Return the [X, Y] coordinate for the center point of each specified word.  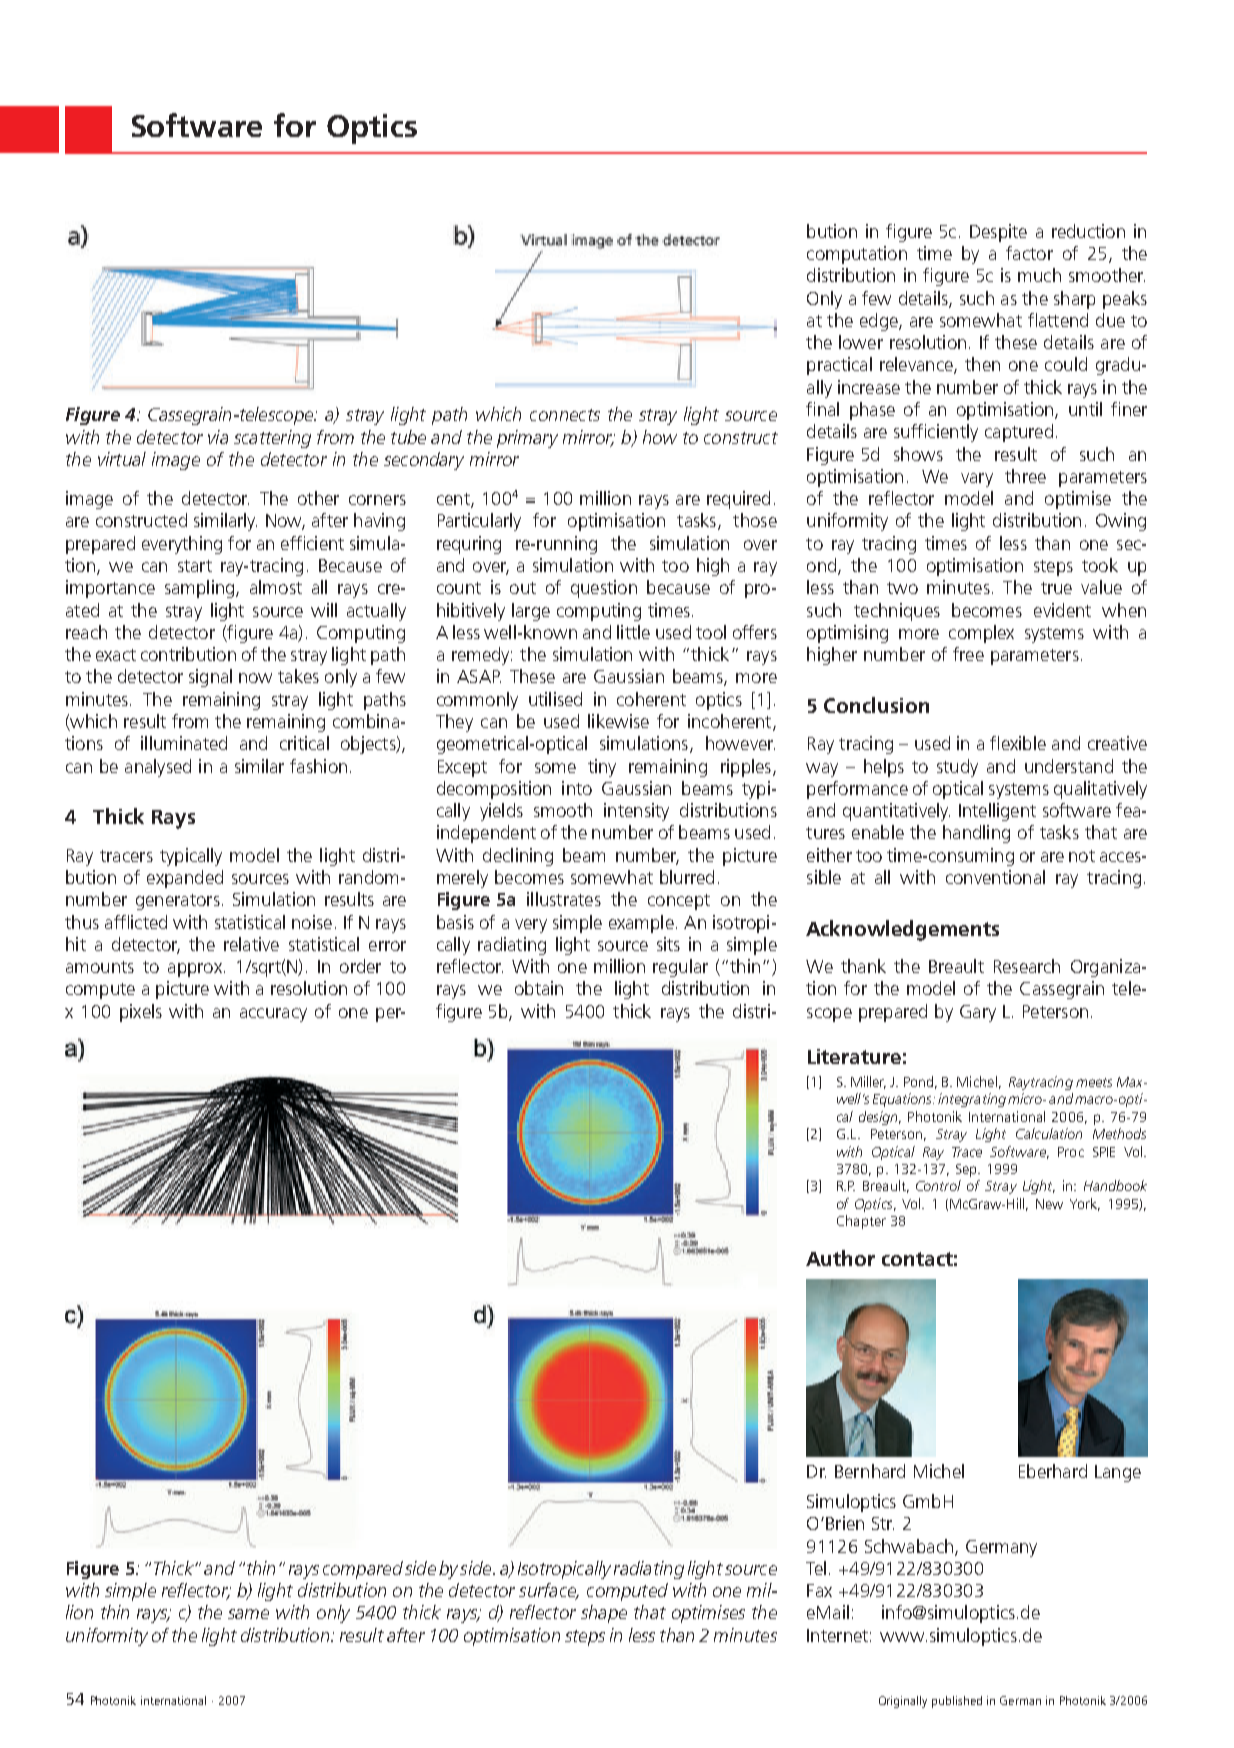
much [1039, 275]
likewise [618, 721]
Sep [967, 1170]
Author [840, 1258]
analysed [158, 768]
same [248, 1614]
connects [565, 415]
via [218, 437]
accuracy [273, 1015]
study [957, 768]
